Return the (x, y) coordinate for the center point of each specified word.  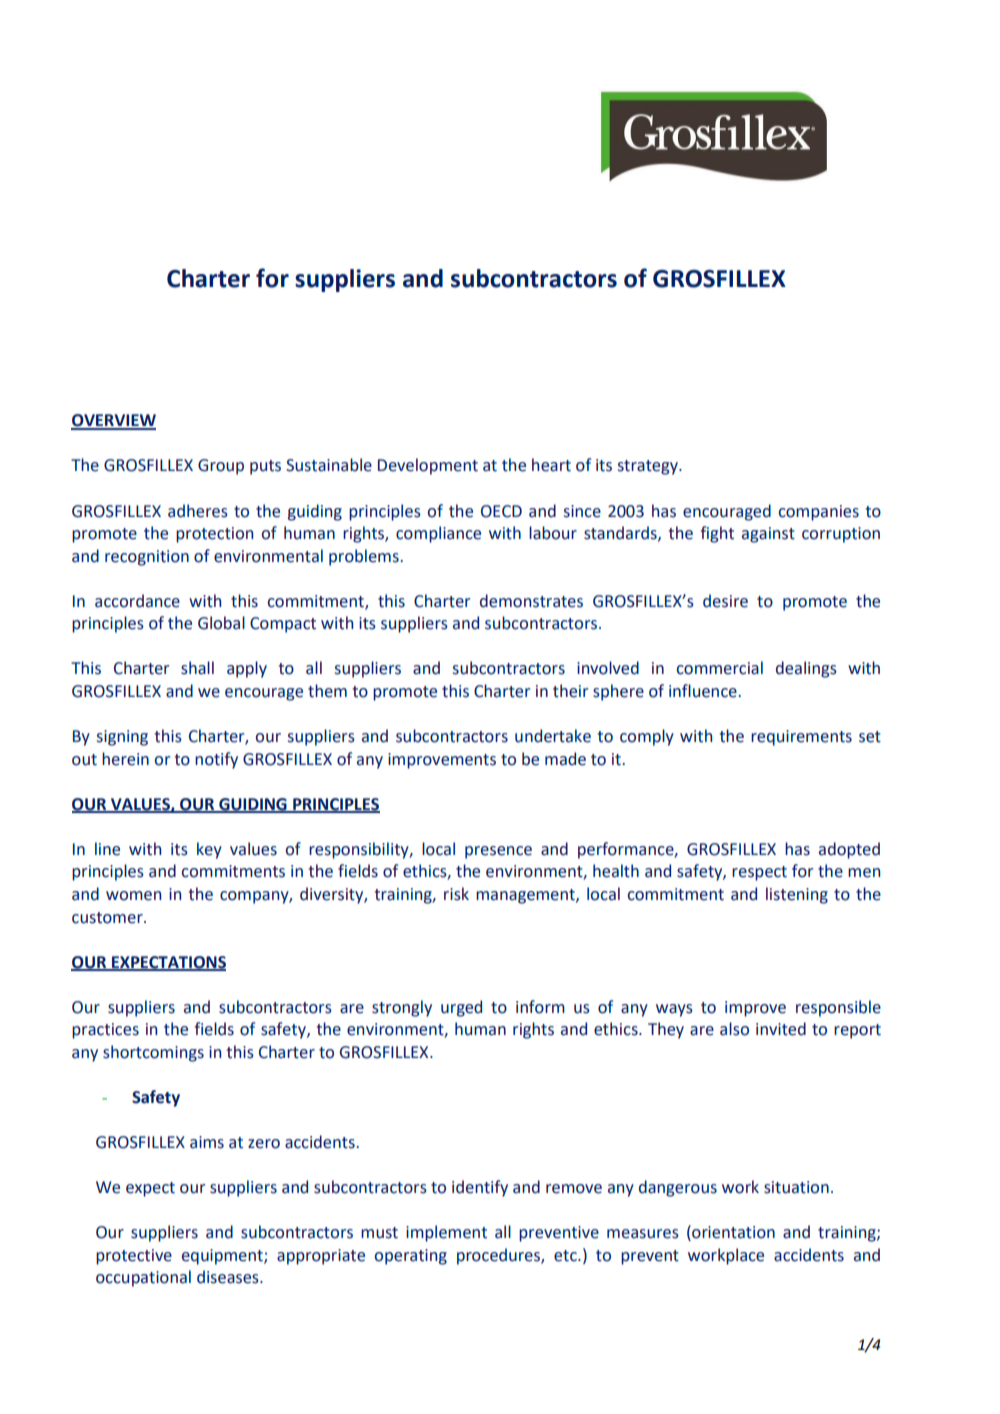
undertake (553, 736)
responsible (838, 1008)
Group (221, 467)
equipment (223, 1257)
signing (122, 738)
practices (105, 1031)
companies (819, 513)
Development (428, 466)
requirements (801, 738)
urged (461, 1008)
